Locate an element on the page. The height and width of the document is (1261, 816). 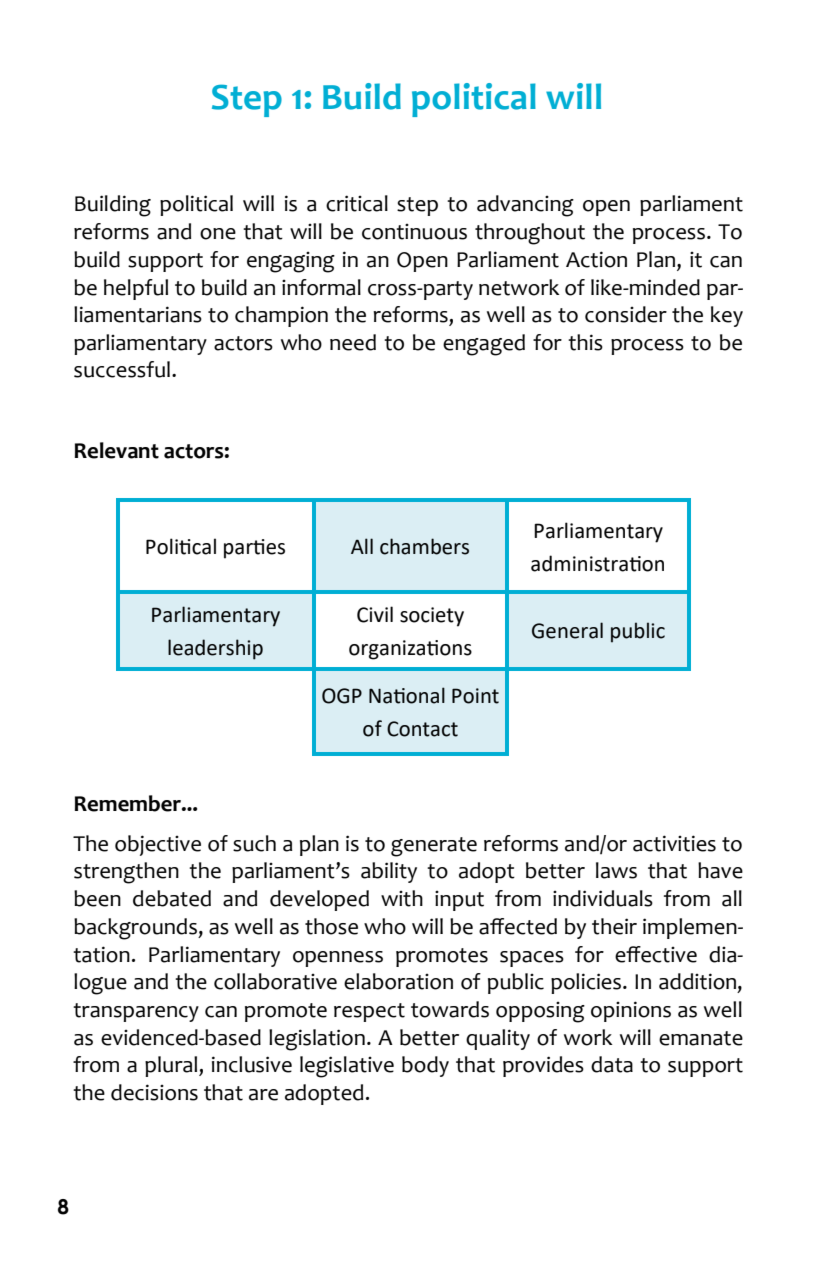
debated is located at coordinates (172, 898).
